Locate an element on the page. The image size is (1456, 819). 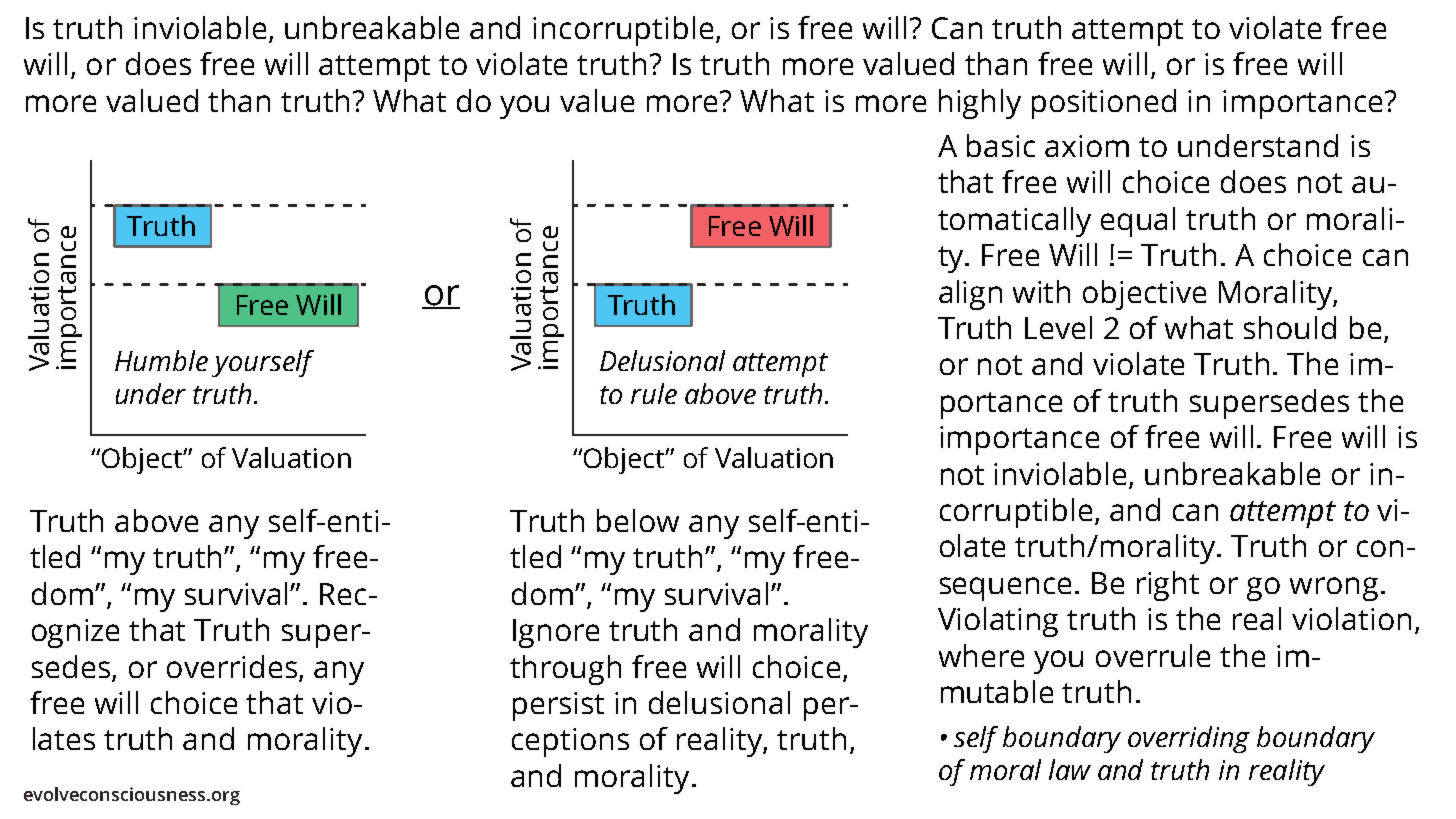
persist is located at coordinates (558, 706).
